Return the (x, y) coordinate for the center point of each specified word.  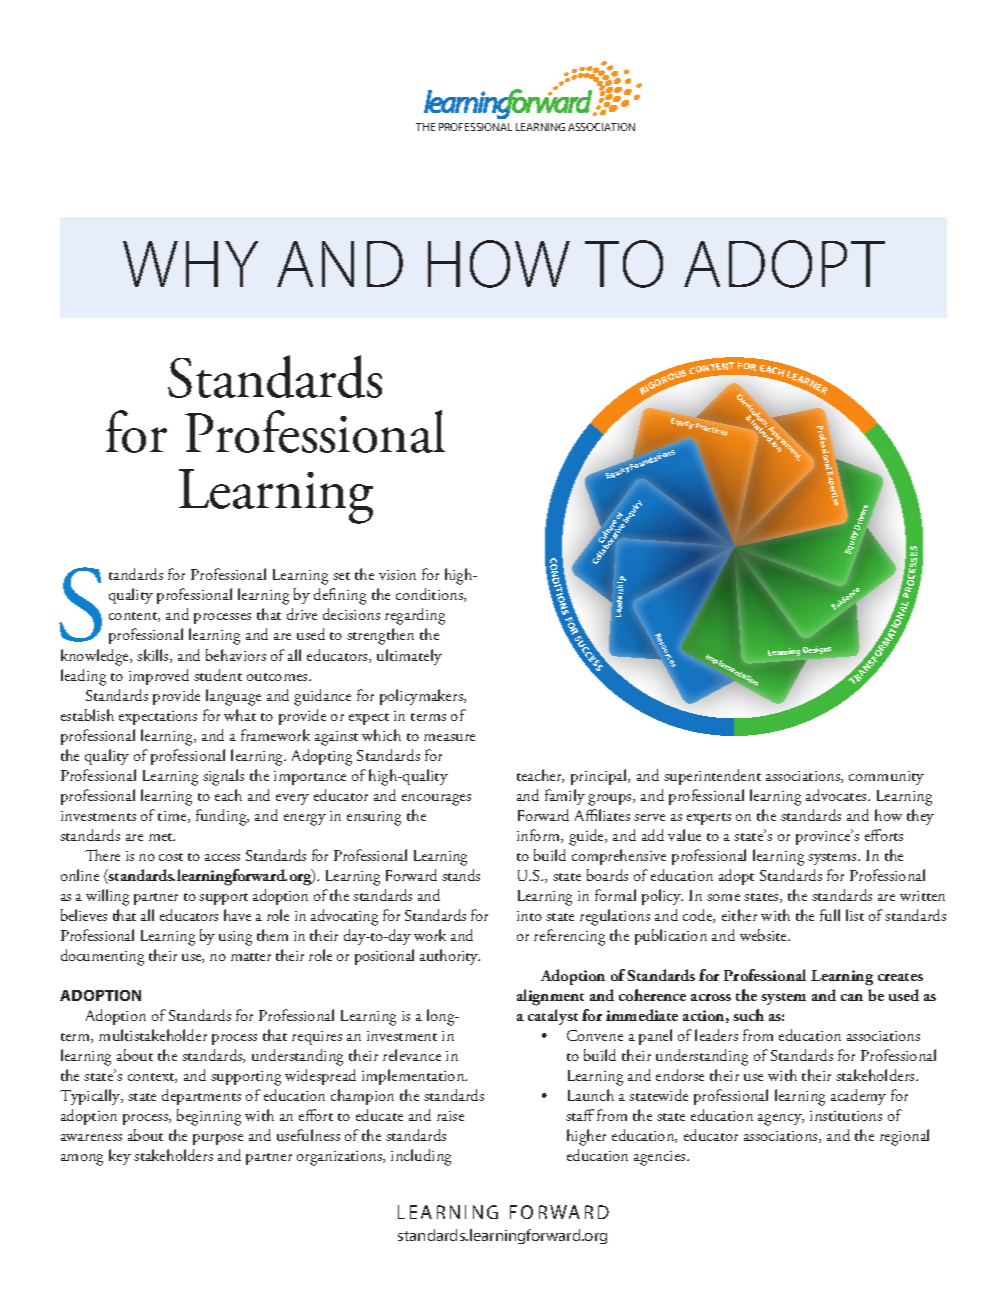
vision (397, 575)
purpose (218, 1139)
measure (449, 737)
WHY (190, 264)
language (233, 697)
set (341, 576)
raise (450, 1116)
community (886, 778)
